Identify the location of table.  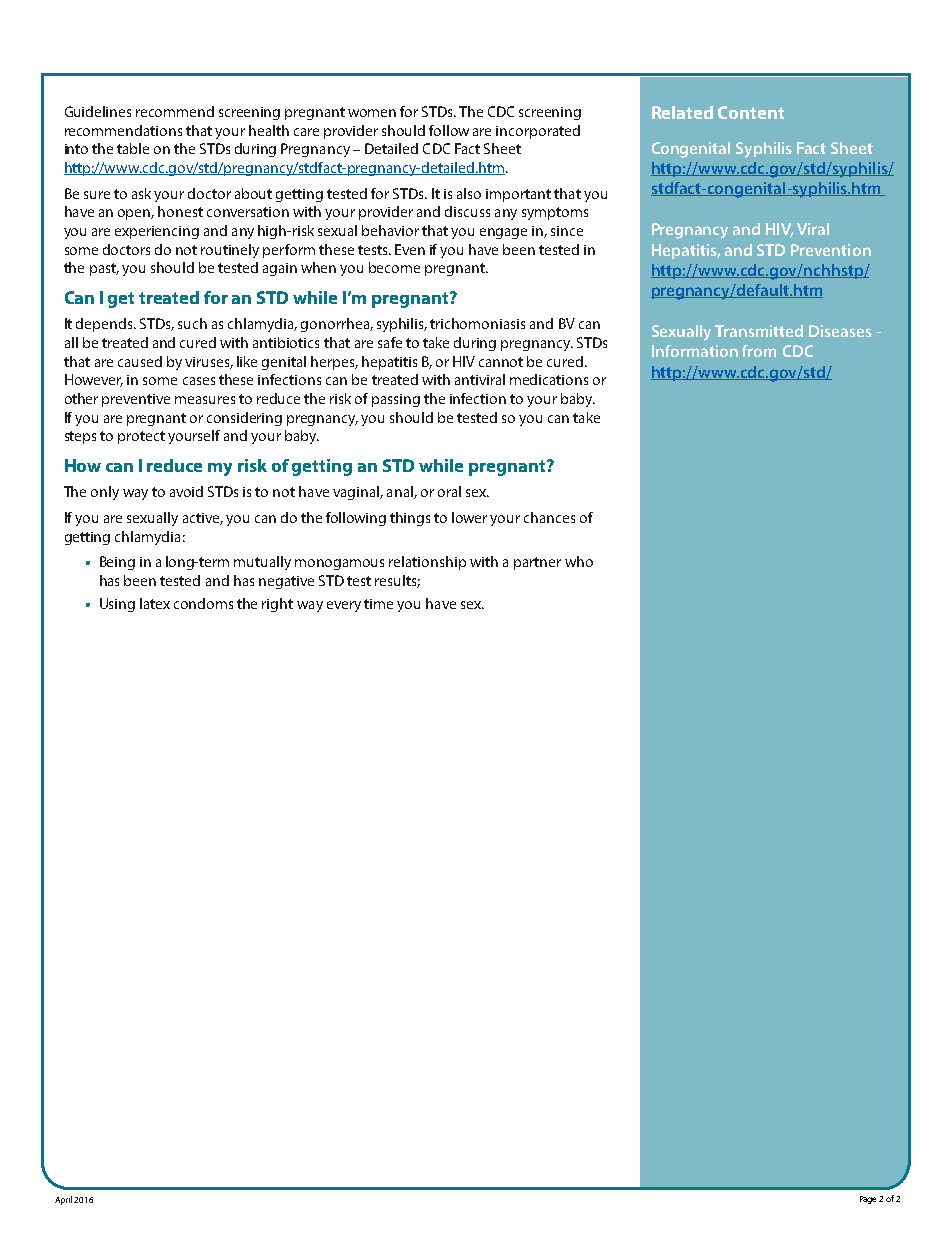
(133, 148).
